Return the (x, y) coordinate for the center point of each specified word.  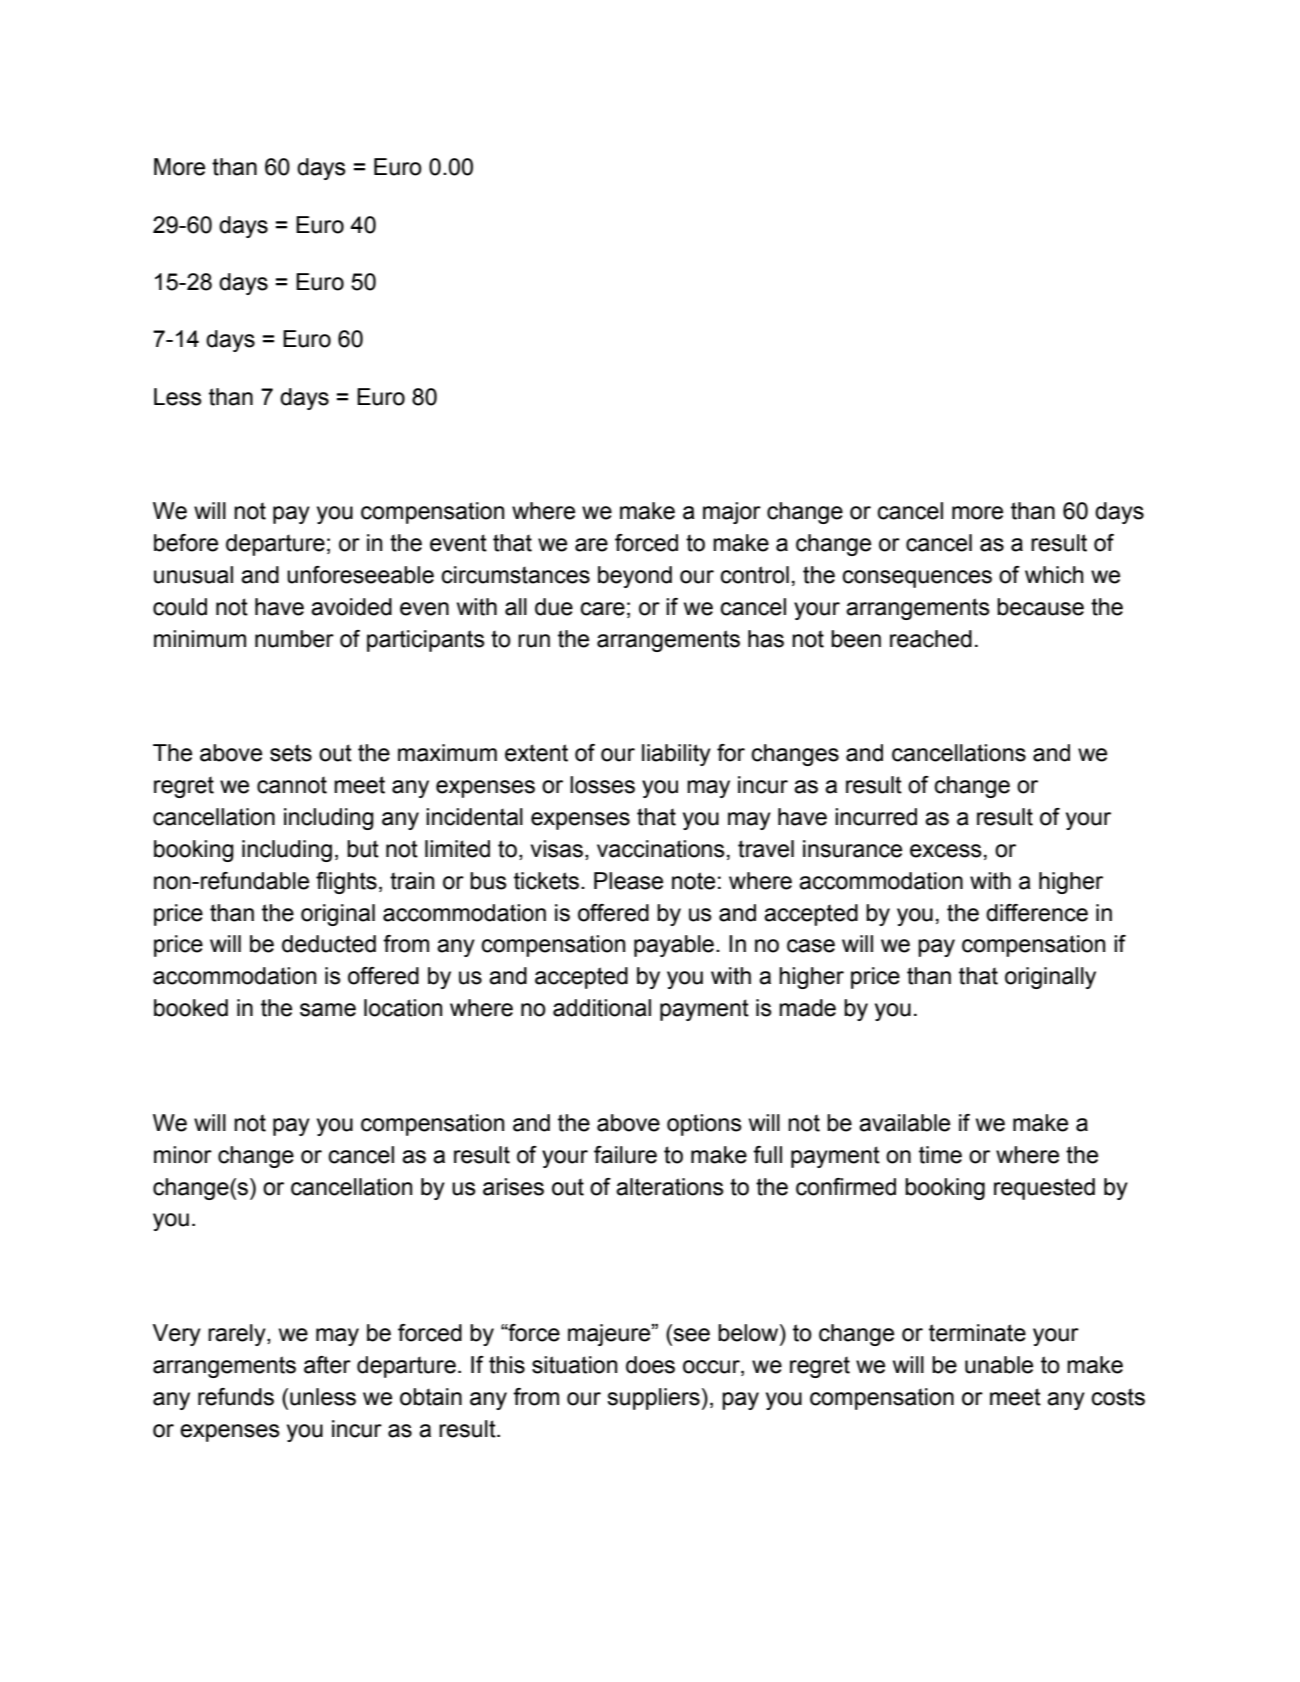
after (327, 1365)
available (904, 1123)
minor (183, 1155)
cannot (292, 785)
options (704, 1125)
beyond (635, 577)
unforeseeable (360, 575)
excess (946, 851)
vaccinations (661, 849)
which (1054, 575)
